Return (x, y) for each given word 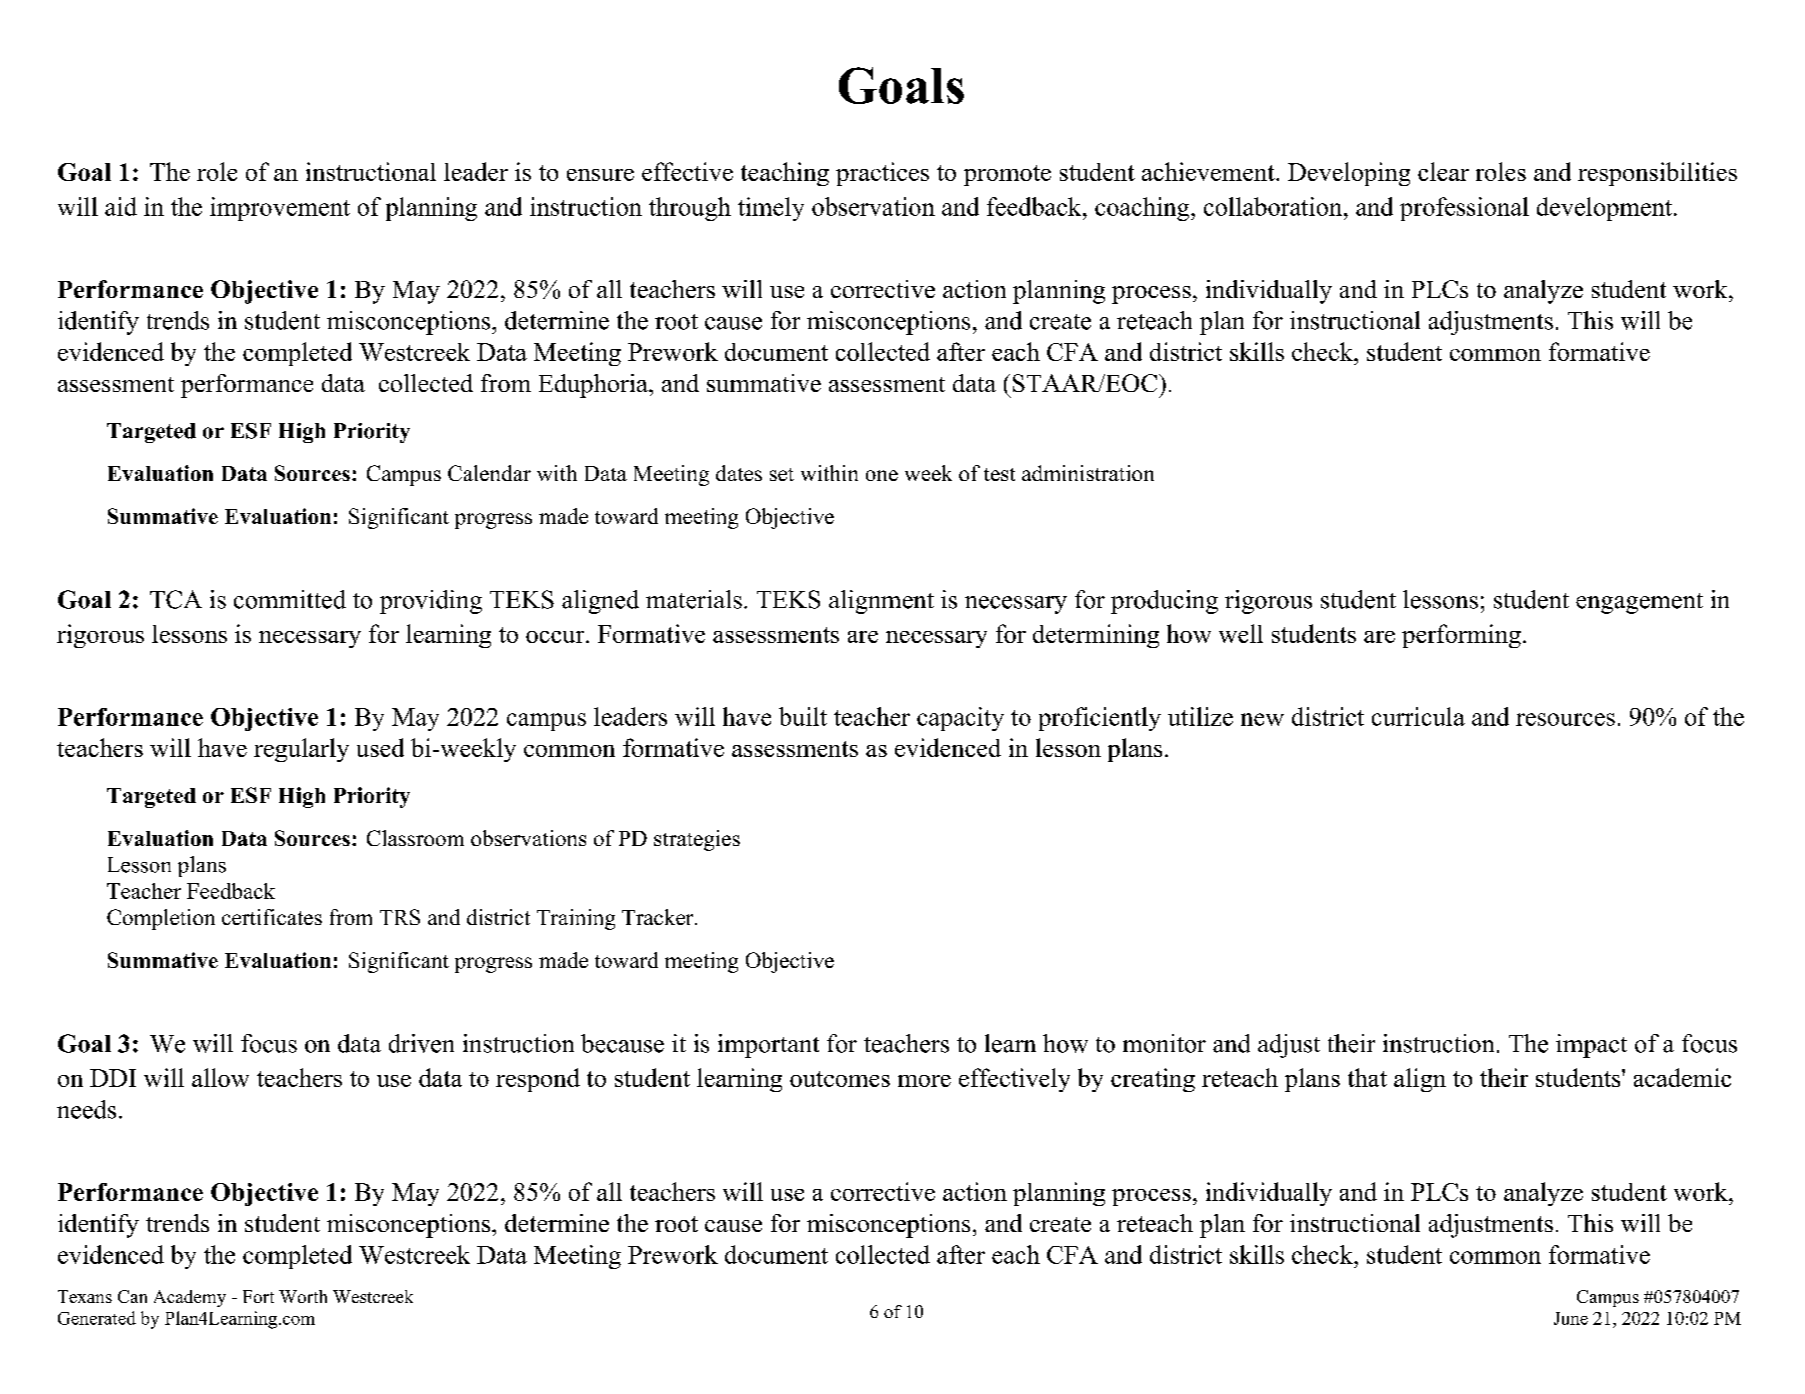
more (924, 1081)
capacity (960, 719)
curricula (1418, 716)
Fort (258, 1296)
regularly (301, 750)
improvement (280, 209)
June (1571, 1318)
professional (1464, 209)
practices (882, 174)
